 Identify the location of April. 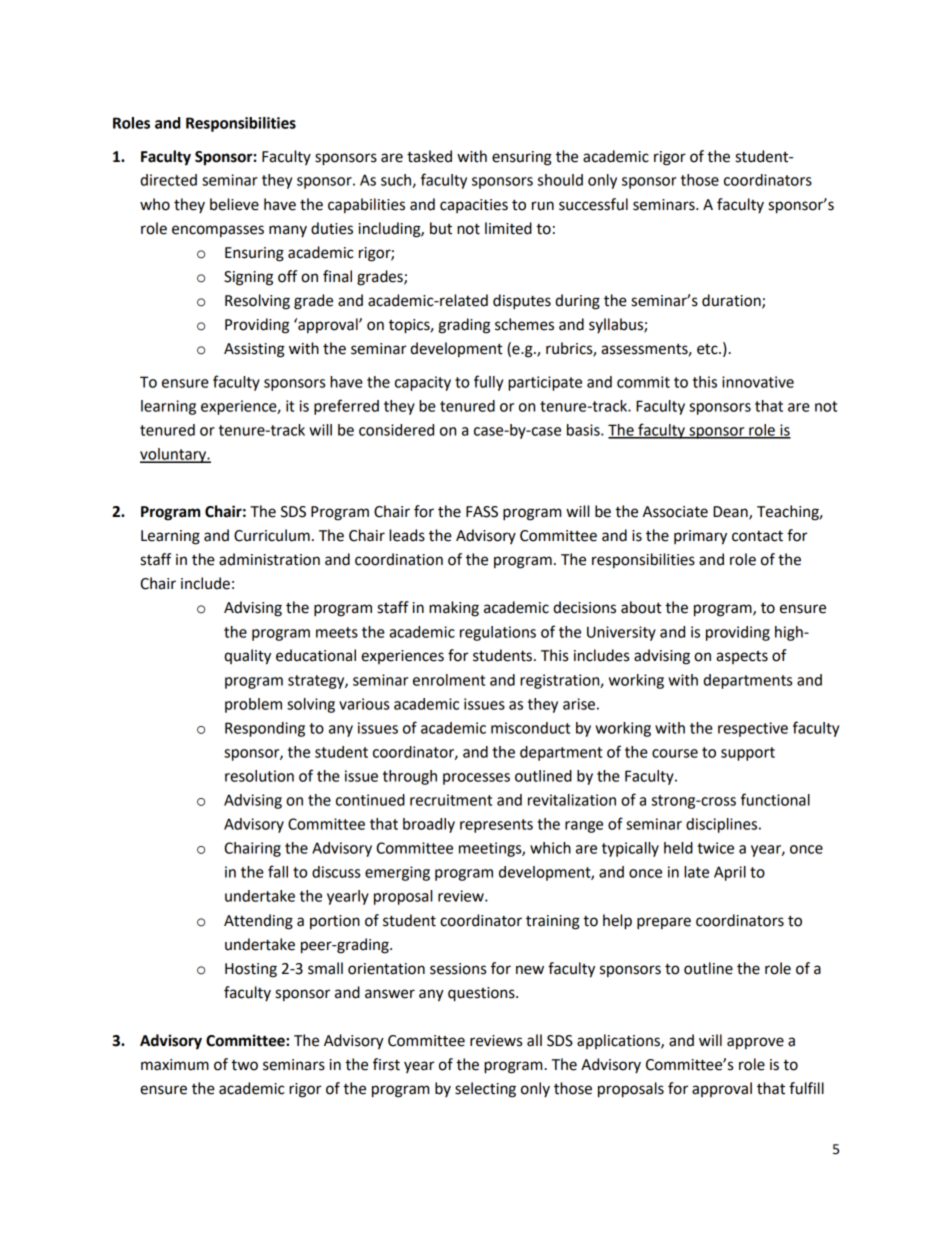
(730, 873).
